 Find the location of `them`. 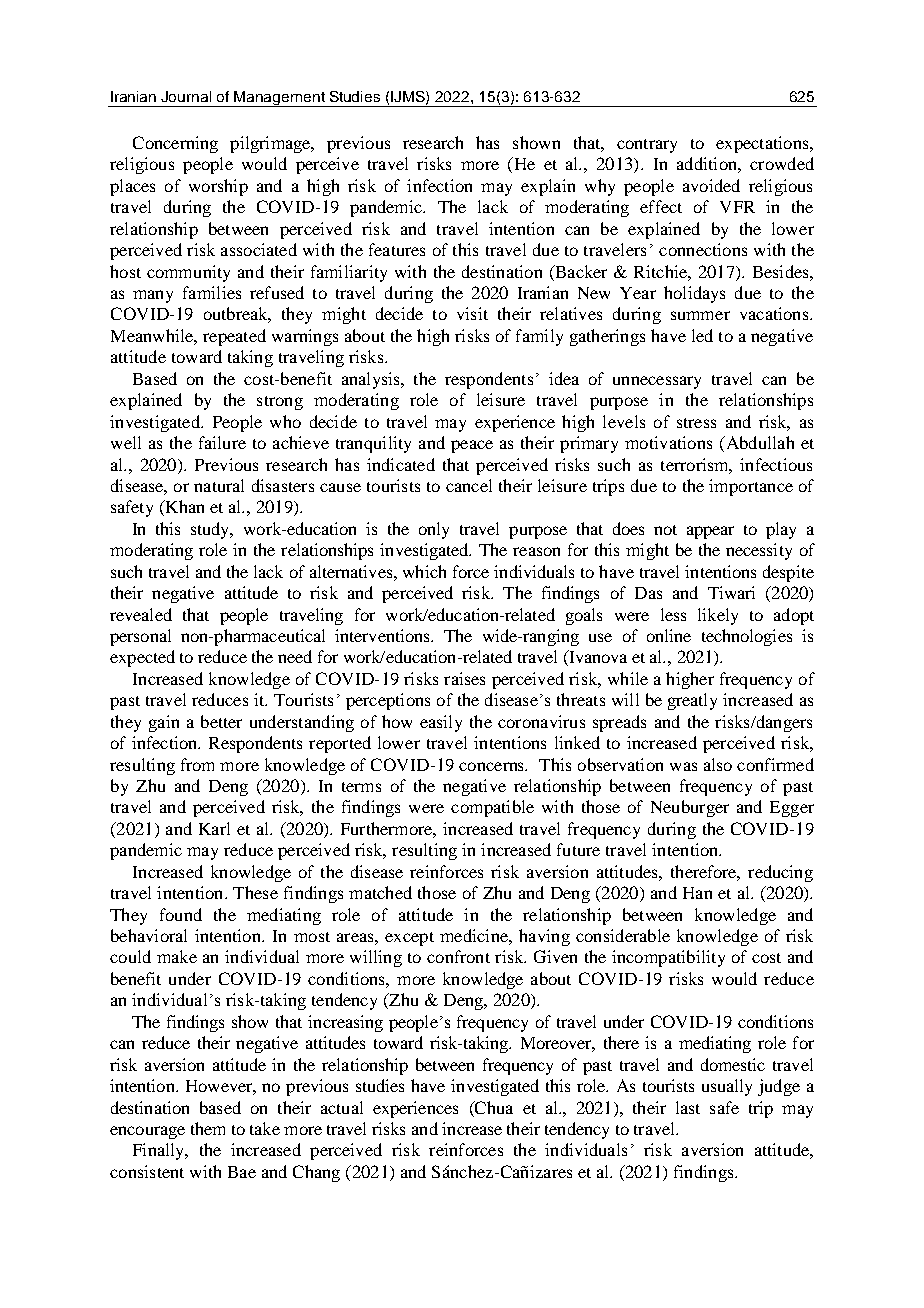

them is located at coordinates (208, 1128).
